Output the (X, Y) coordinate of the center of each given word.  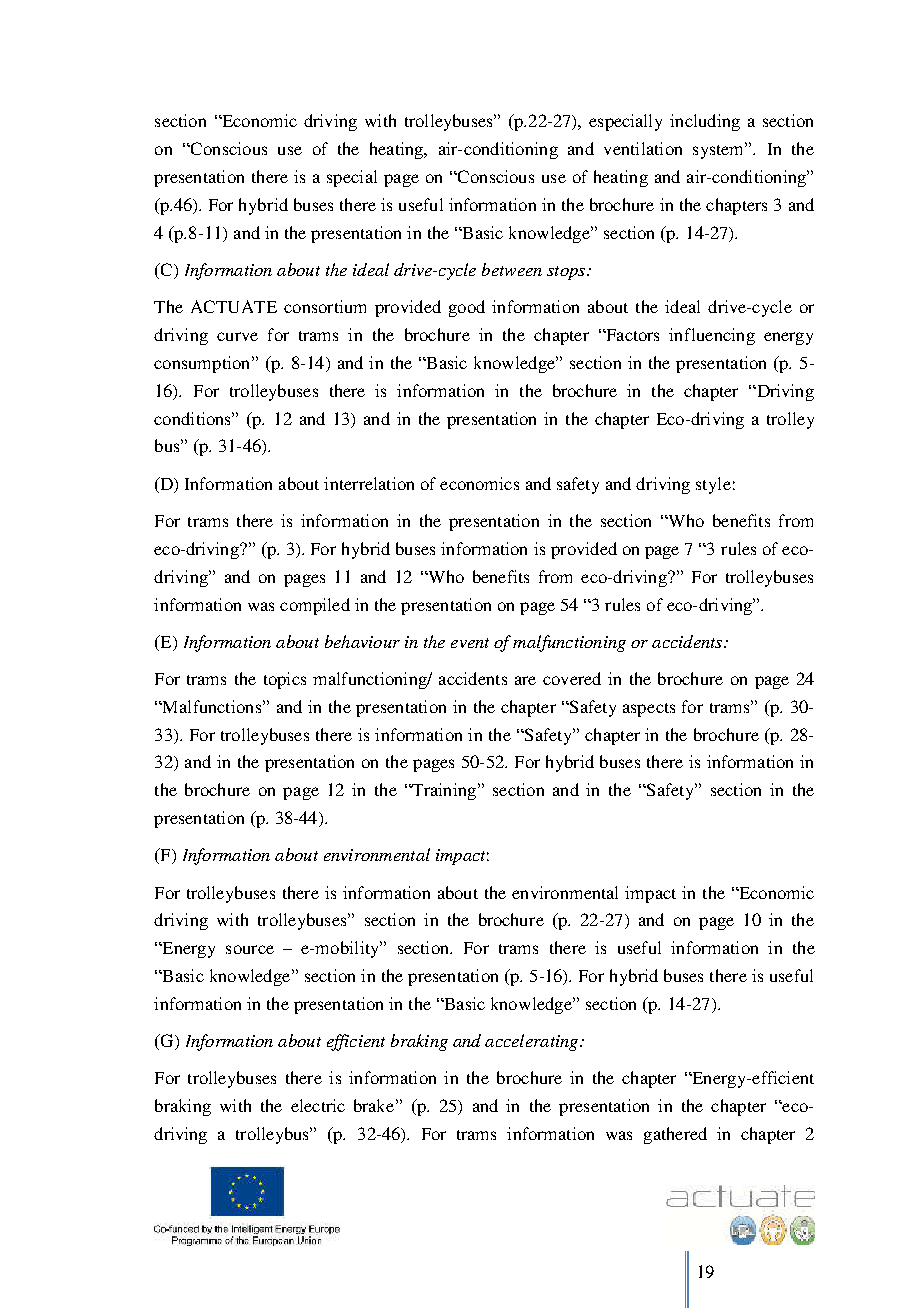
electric (318, 1105)
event (470, 643)
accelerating (533, 1042)
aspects (649, 710)
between (512, 269)
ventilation (643, 148)
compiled (315, 606)
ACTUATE (234, 306)
